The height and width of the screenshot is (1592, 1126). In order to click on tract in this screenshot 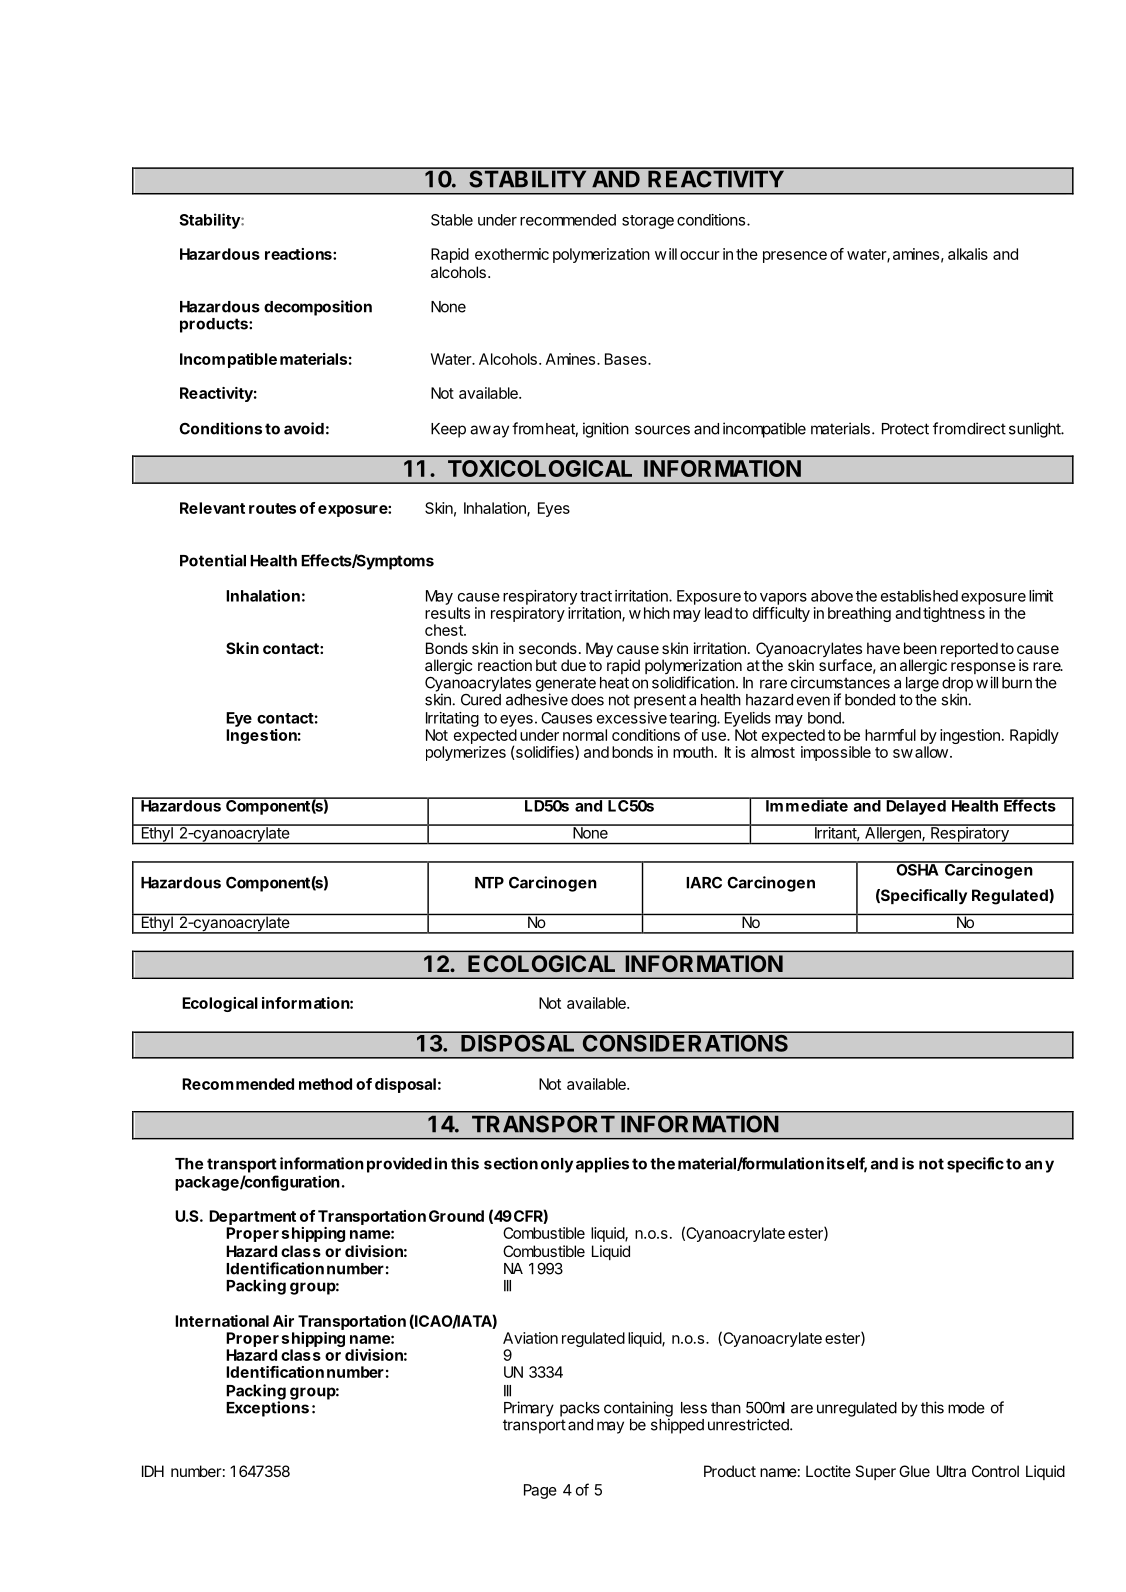, I will do `click(596, 596)`.
